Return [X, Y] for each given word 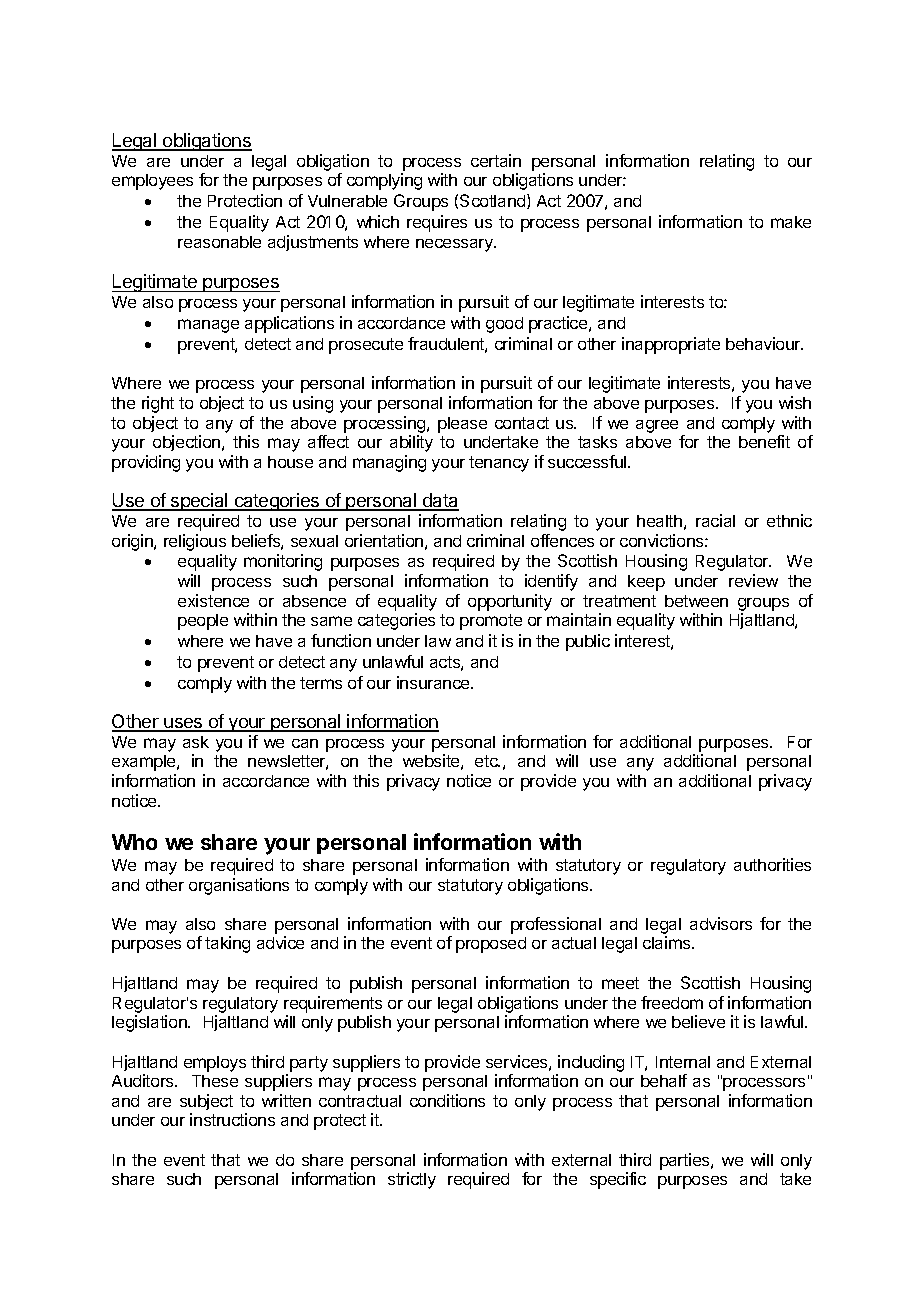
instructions [232, 1119]
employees [152, 182]
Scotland [494, 201]
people [203, 622]
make [791, 222]
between [696, 601]
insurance [434, 682]
